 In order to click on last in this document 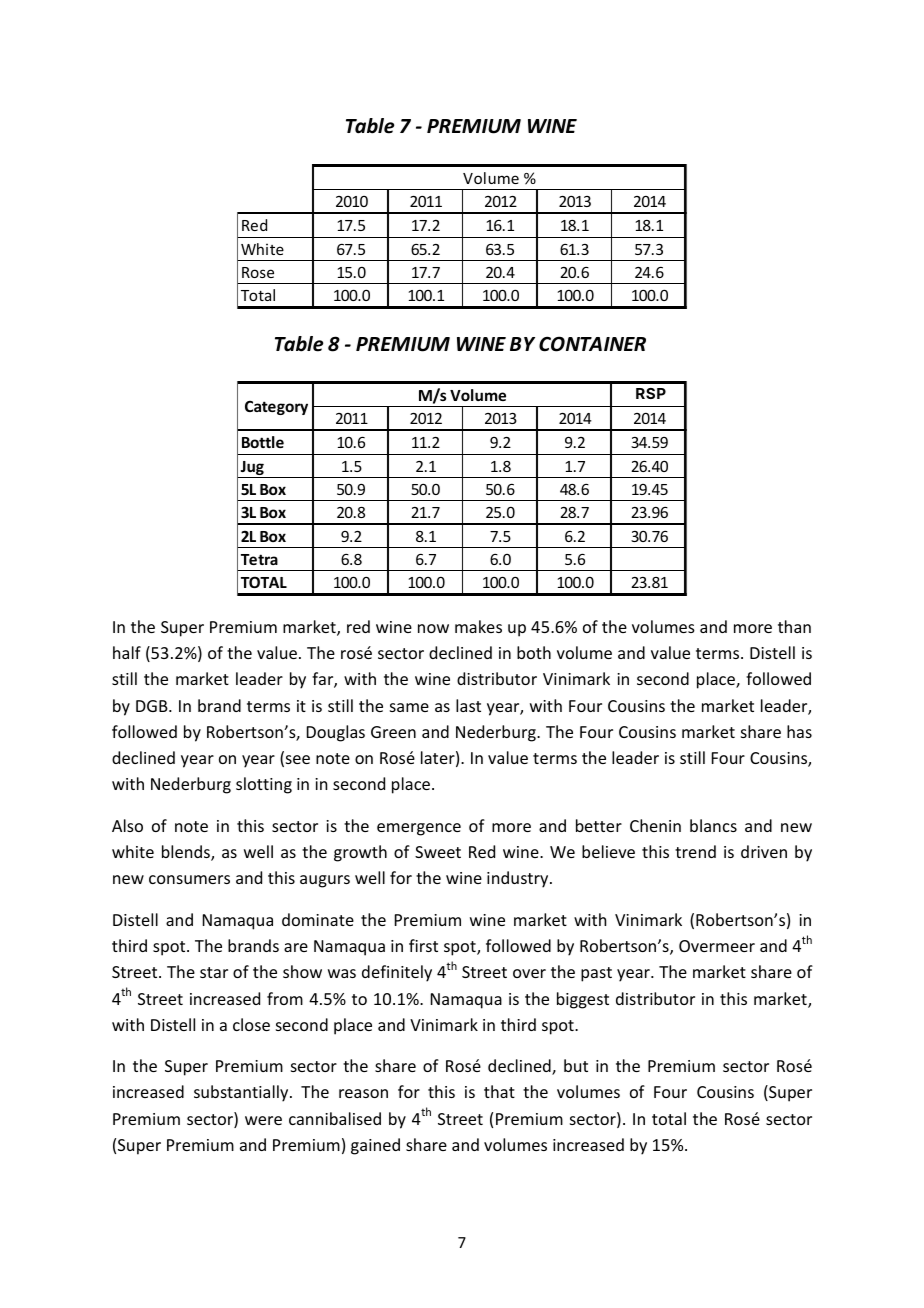, I will do `click(468, 705)`.
